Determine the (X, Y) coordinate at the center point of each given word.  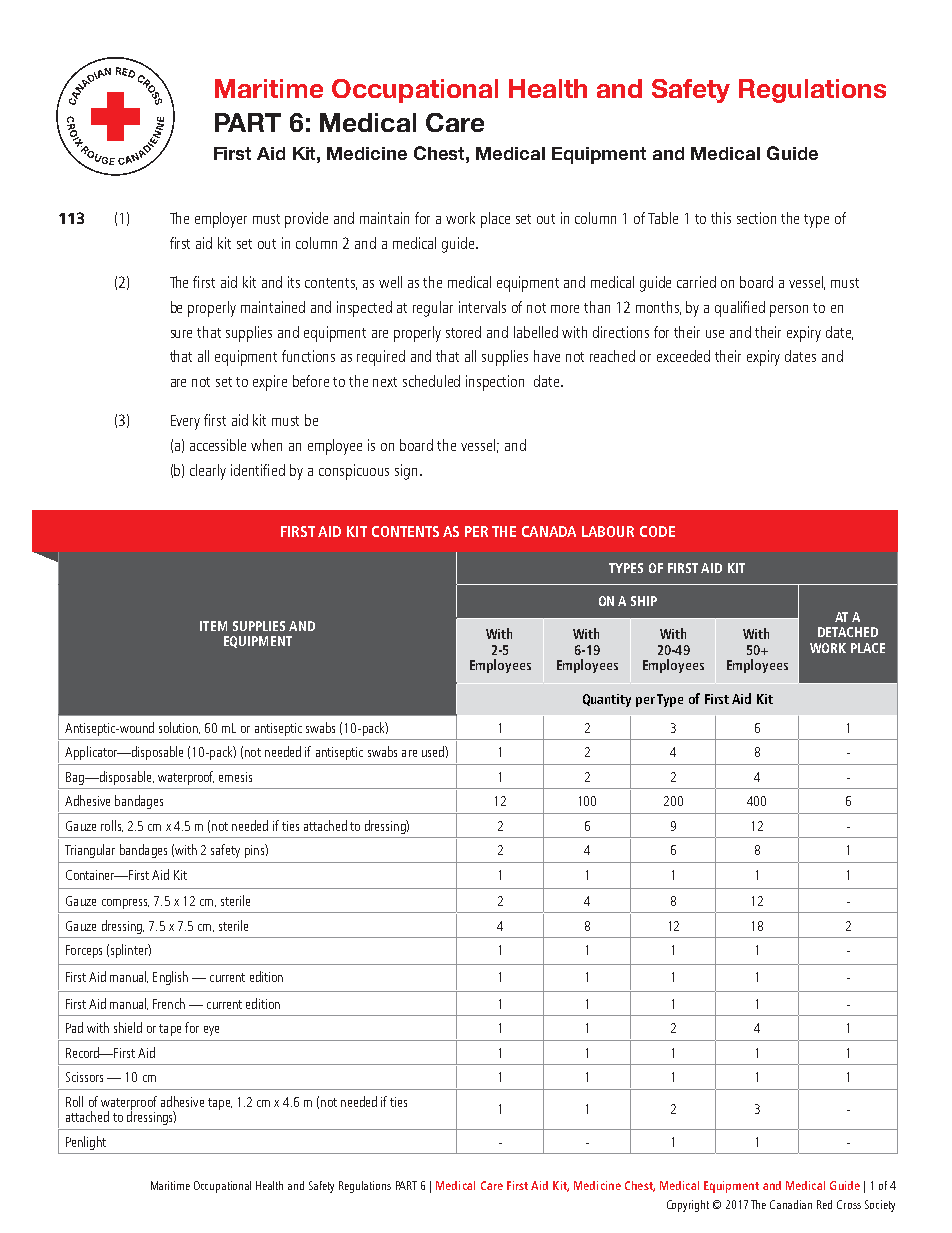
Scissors (84, 1077)
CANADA (549, 531)
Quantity (607, 700)
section (756, 218)
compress (125, 904)
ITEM (213, 626)
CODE (657, 531)
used (434, 751)
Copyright (688, 1206)
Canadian (791, 1204)
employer (221, 220)
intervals (482, 307)
